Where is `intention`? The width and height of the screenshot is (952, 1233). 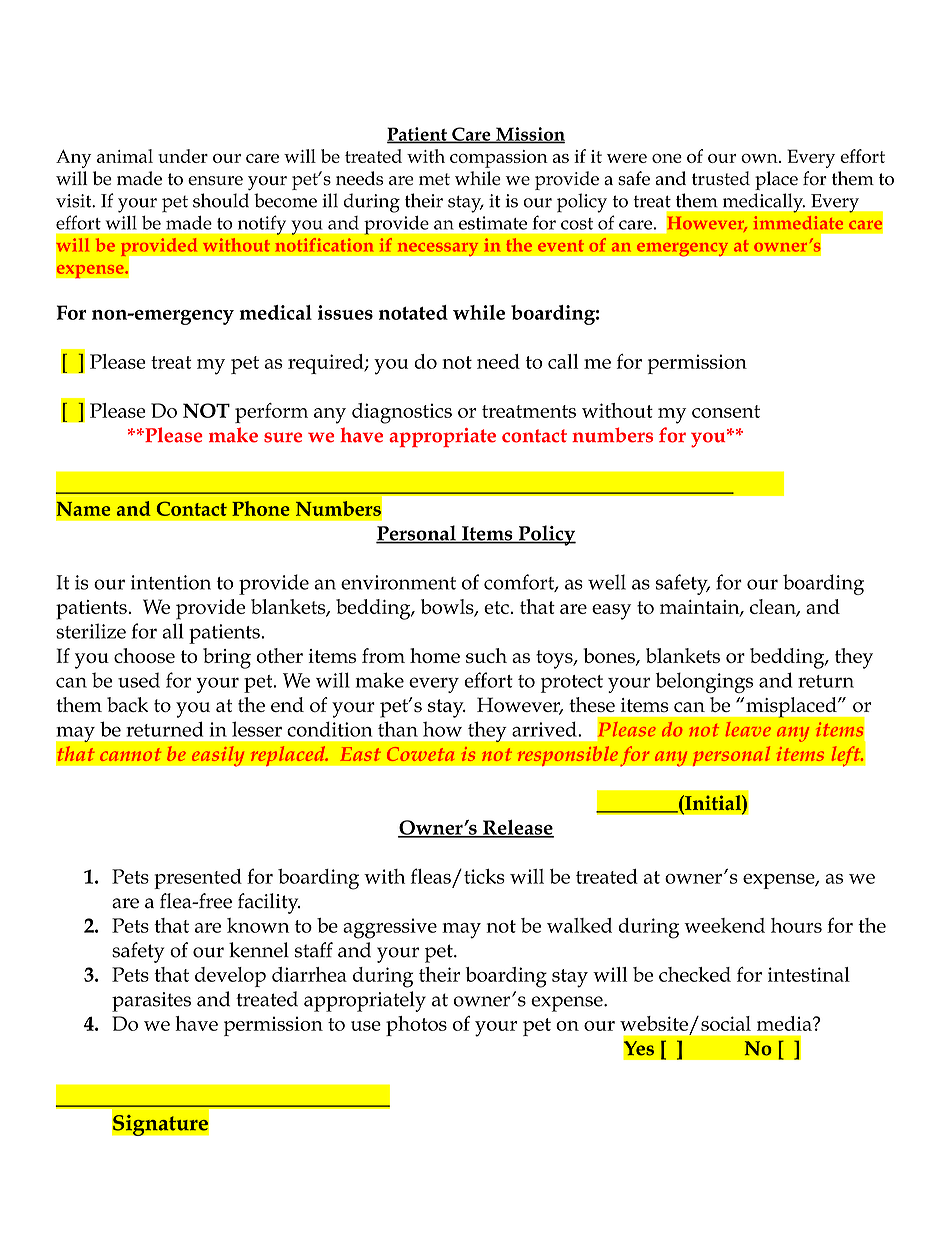
intention is located at coordinates (171, 582).
